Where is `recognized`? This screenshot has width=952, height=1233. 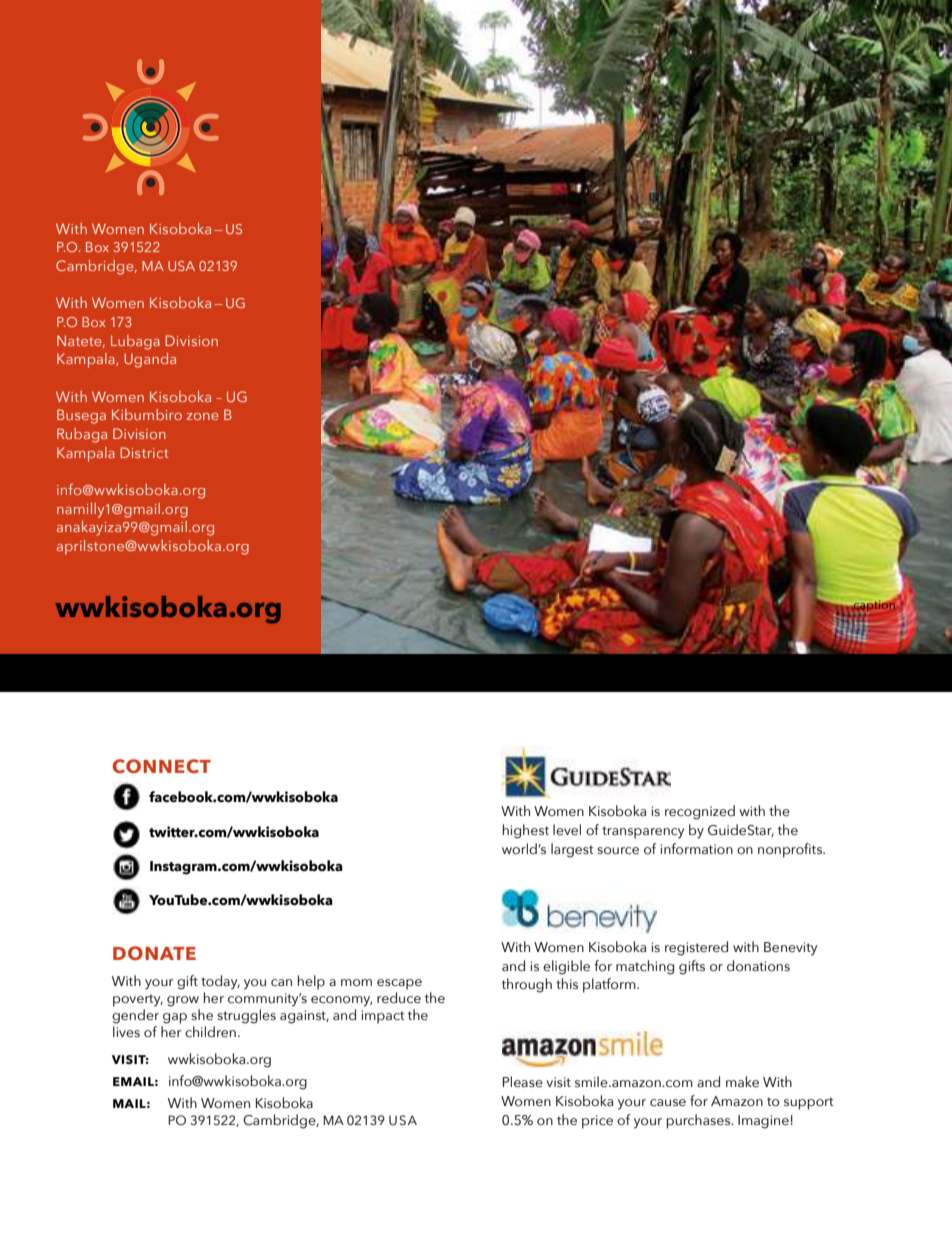
recognized is located at coordinates (700, 812).
